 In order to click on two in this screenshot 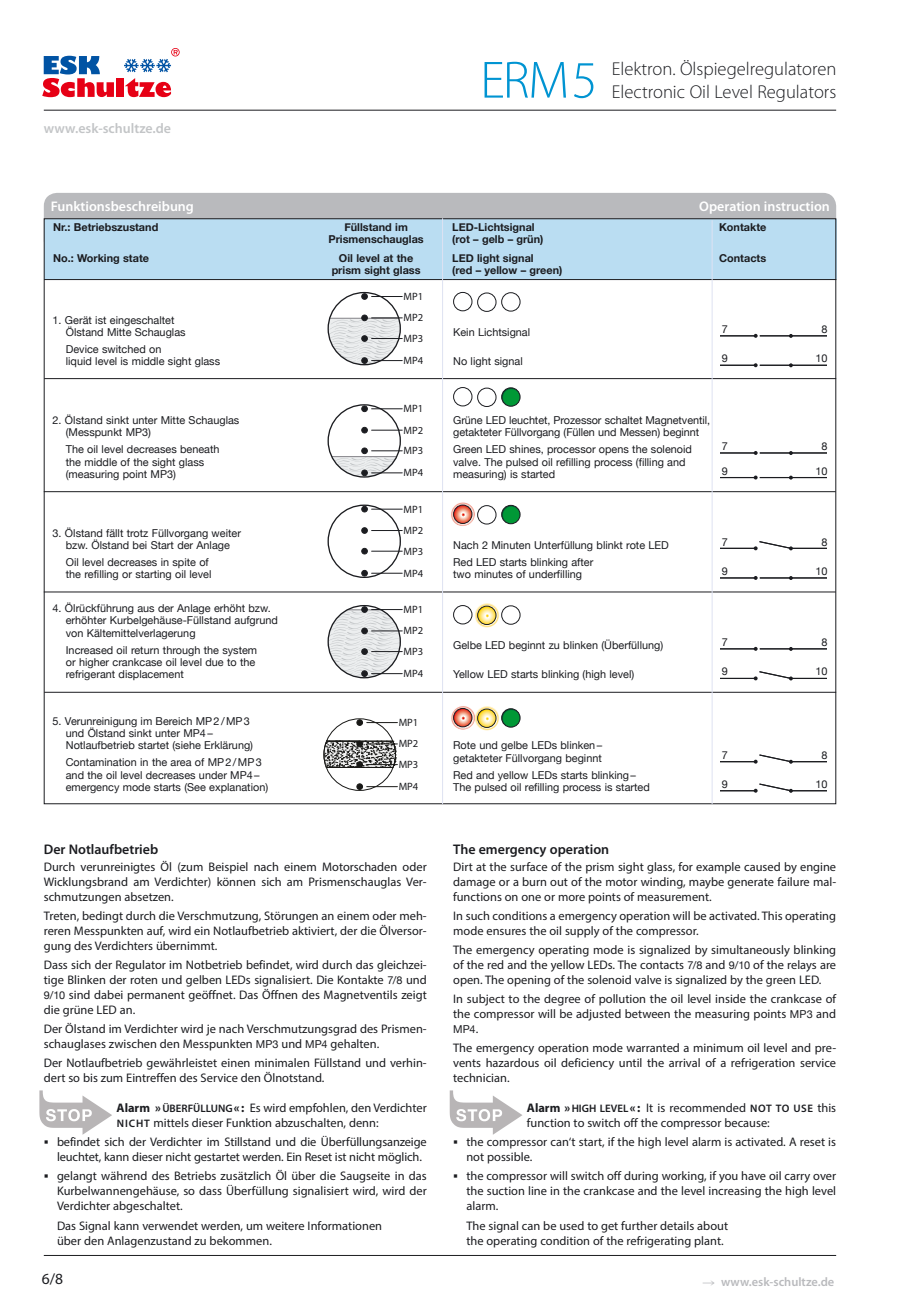, I will do `click(462, 574)`.
